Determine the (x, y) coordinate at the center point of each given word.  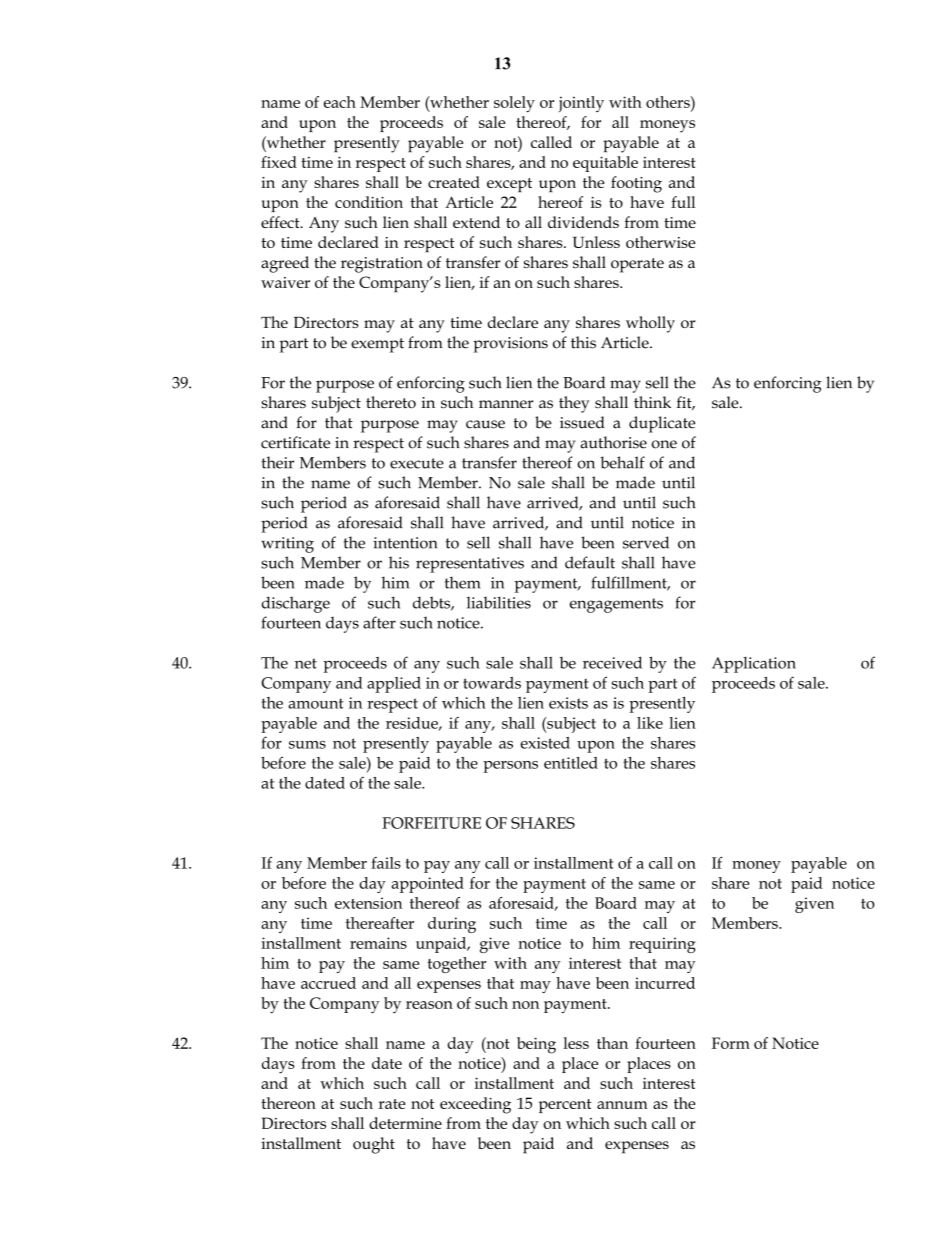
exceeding (475, 1105)
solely (514, 104)
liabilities (499, 602)
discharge (296, 604)
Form (731, 1043)
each (340, 102)
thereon (288, 1103)
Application (754, 665)
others (669, 102)
